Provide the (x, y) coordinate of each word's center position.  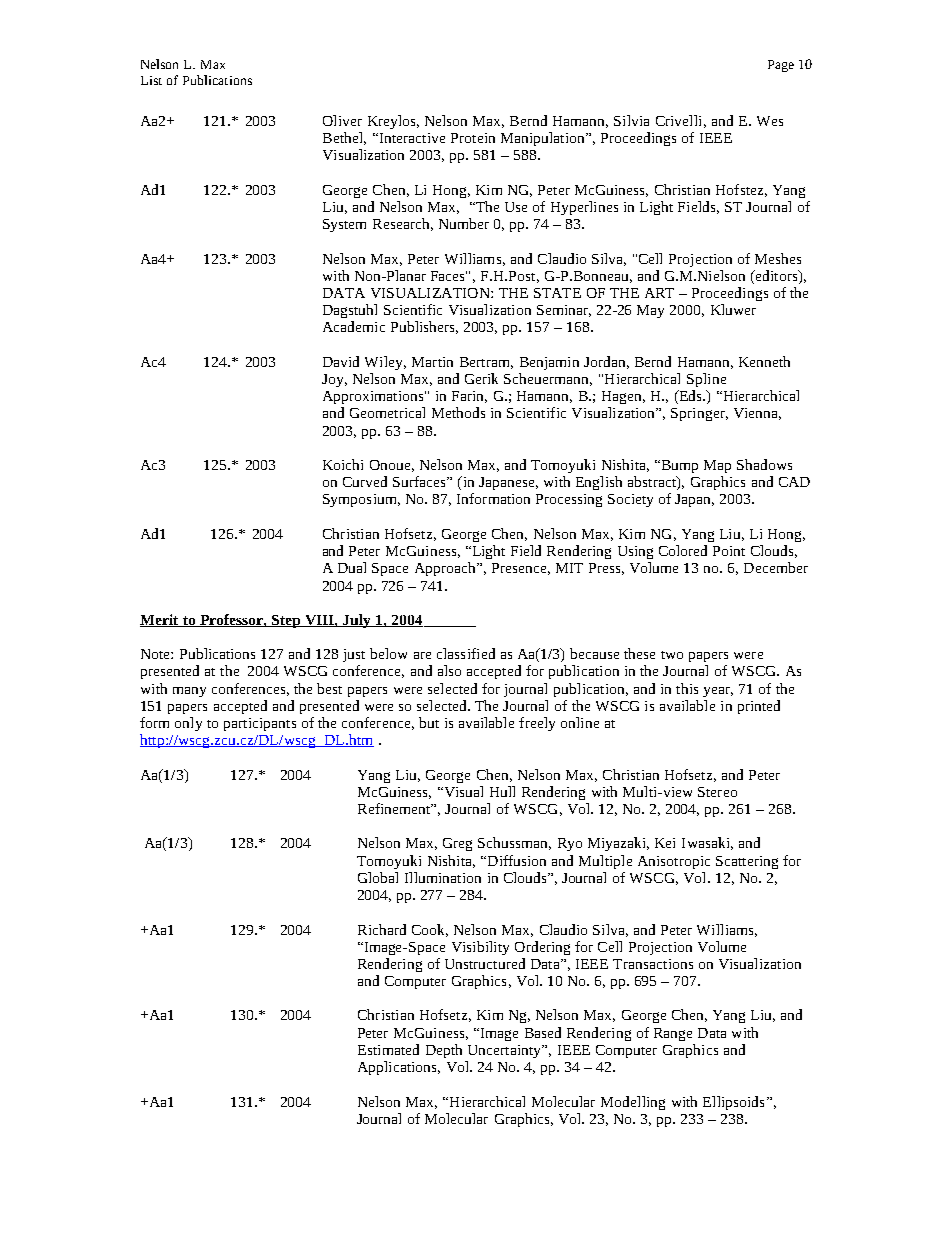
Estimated (388, 1049)
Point (729, 551)
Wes (770, 121)
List (151, 80)
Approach (446, 569)
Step (286, 621)
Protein (473, 138)
